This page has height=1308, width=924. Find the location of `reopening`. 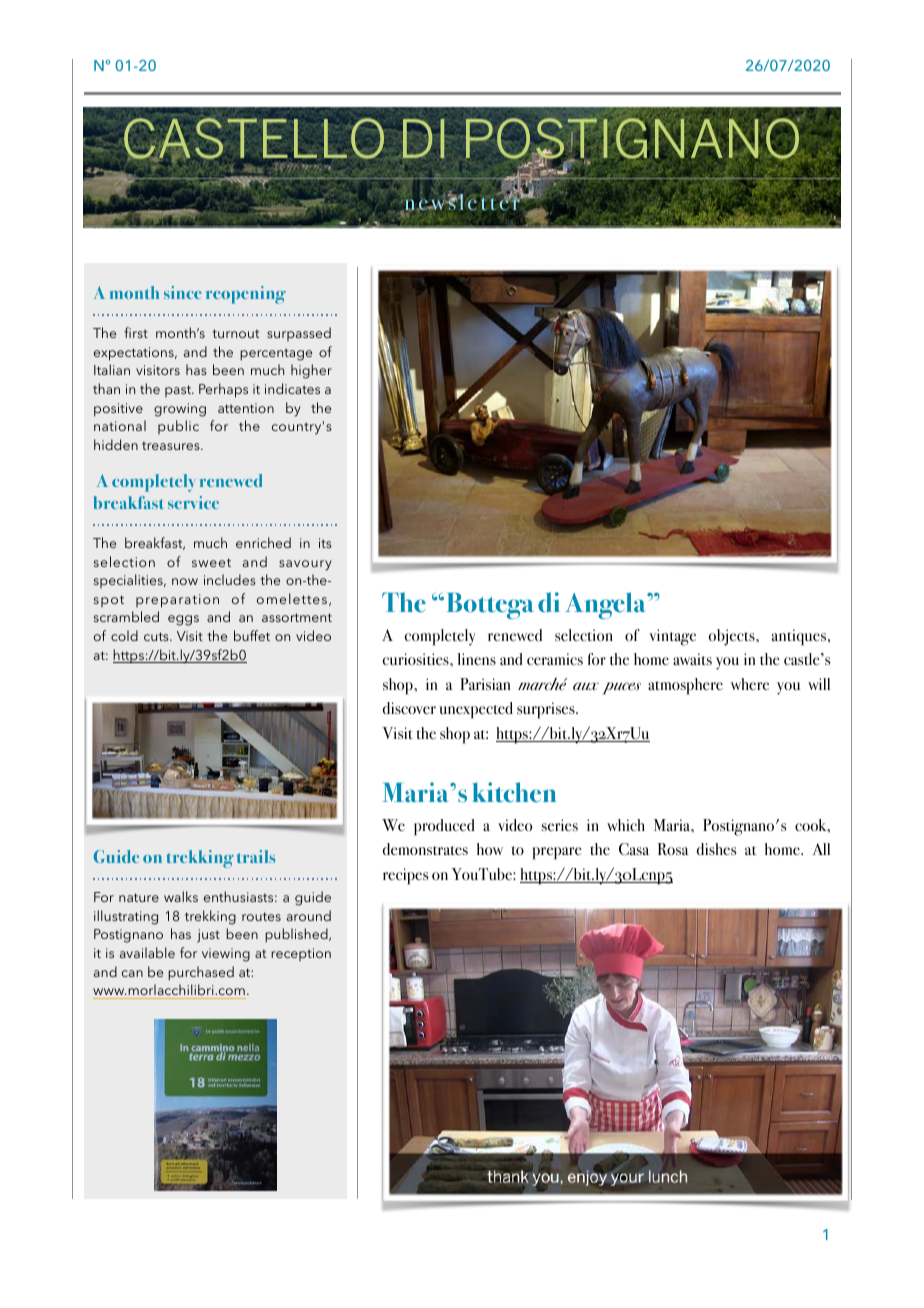

reopening is located at coordinates (246, 295).
